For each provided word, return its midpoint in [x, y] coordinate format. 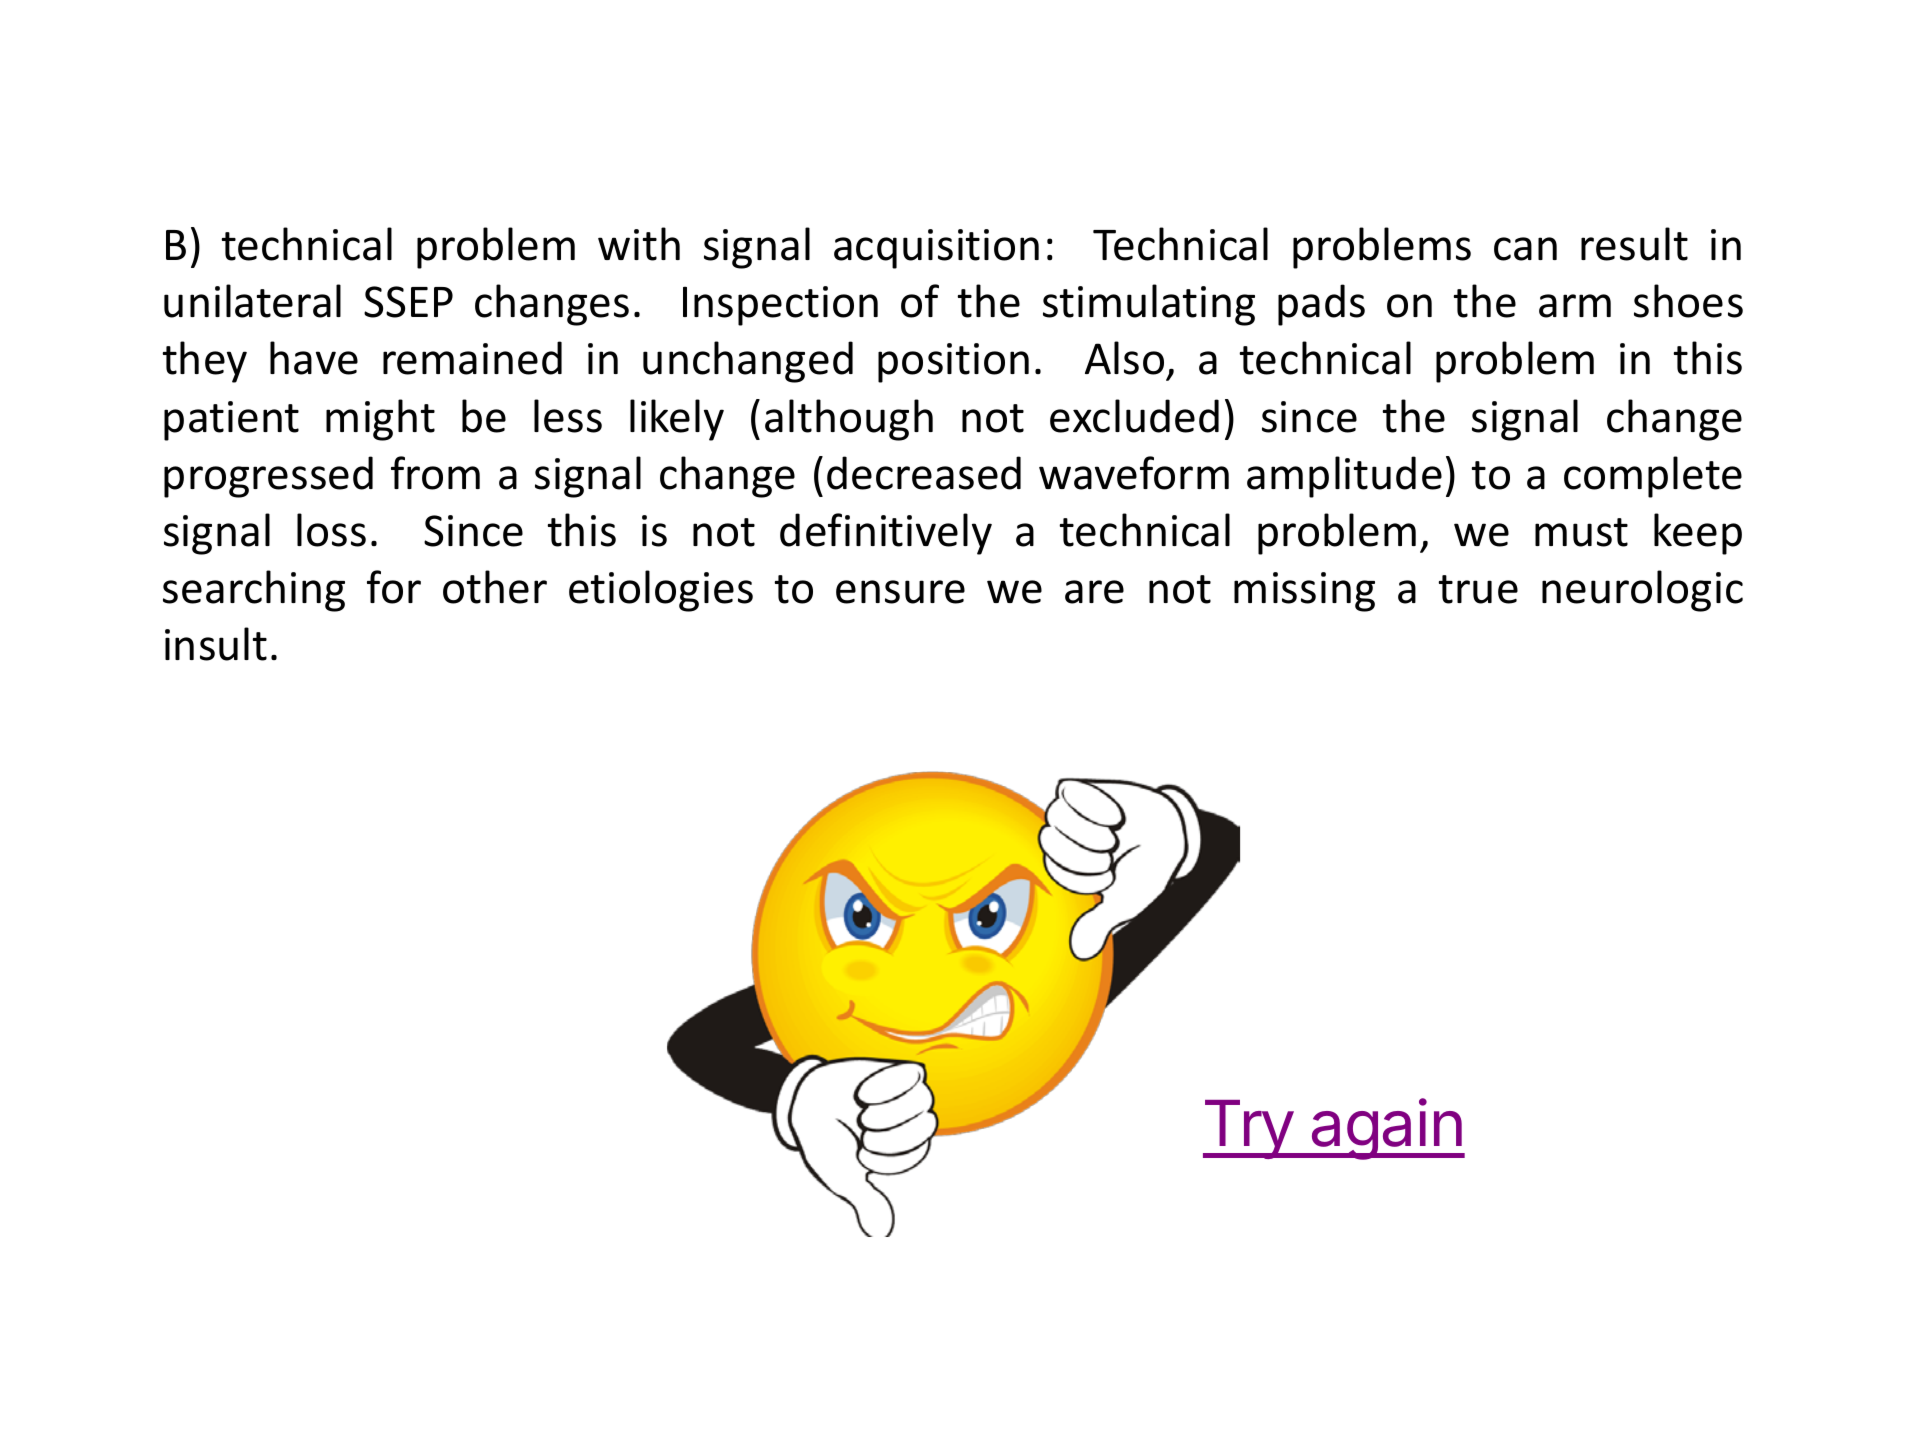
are [1094, 592]
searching [254, 591]
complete [1653, 477]
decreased [924, 473]
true [1478, 589]
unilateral [252, 301]
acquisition [936, 249]
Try [1248, 1129]
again [1386, 1129]
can [1525, 249]
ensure [900, 592]
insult [216, 644]
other [495, 587]
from [435, 473]
